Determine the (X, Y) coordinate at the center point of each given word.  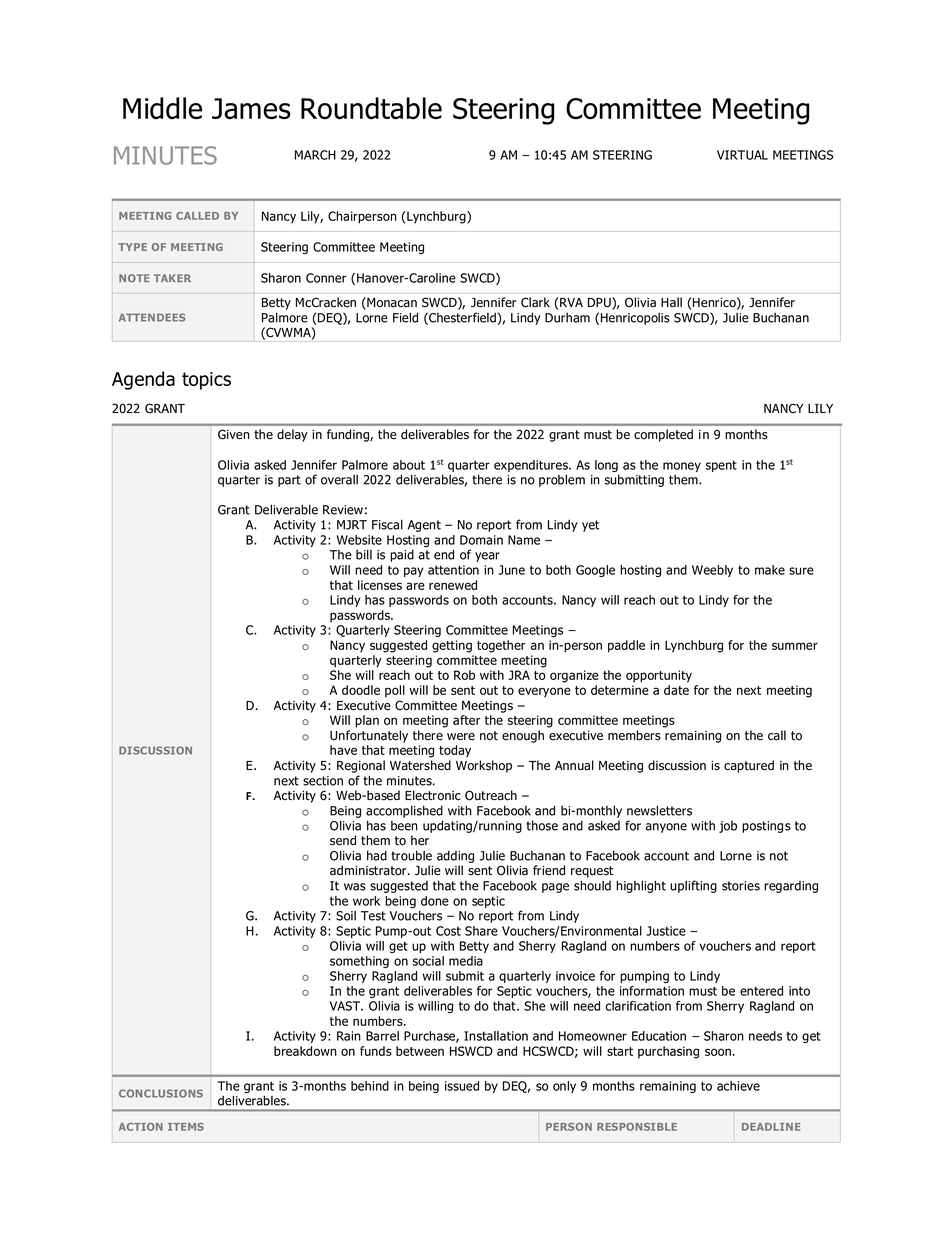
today (455, 751)
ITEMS (186, 1127)
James (251, 109)
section (323, 781)
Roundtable (371, 108)
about (409, 465)
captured (749, 766)
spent (721, 466)
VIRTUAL (742, 155)
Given (234, 434)
